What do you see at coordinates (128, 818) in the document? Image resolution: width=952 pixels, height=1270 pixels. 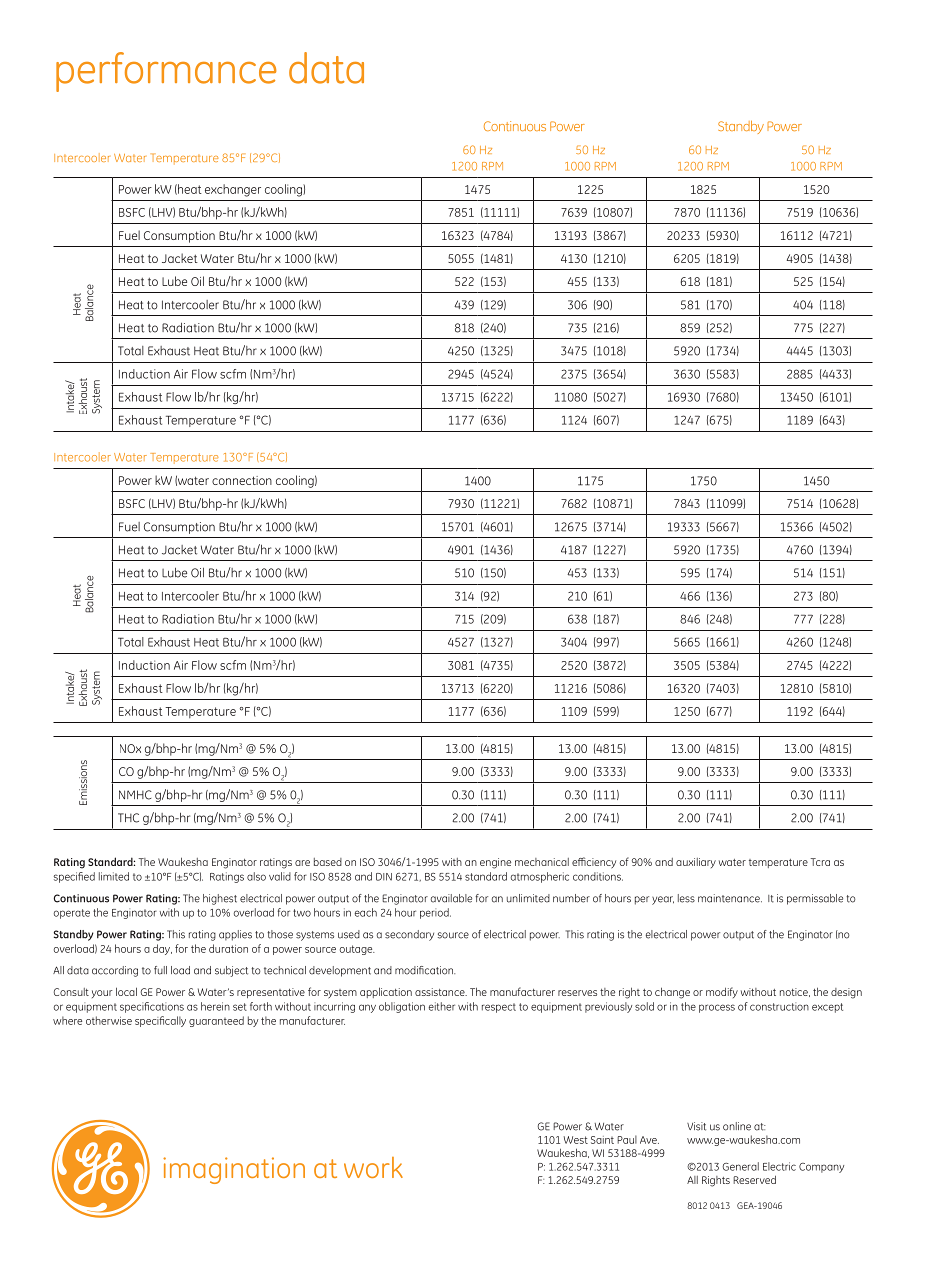 I see `THC` at bounding box center [128, 818].
